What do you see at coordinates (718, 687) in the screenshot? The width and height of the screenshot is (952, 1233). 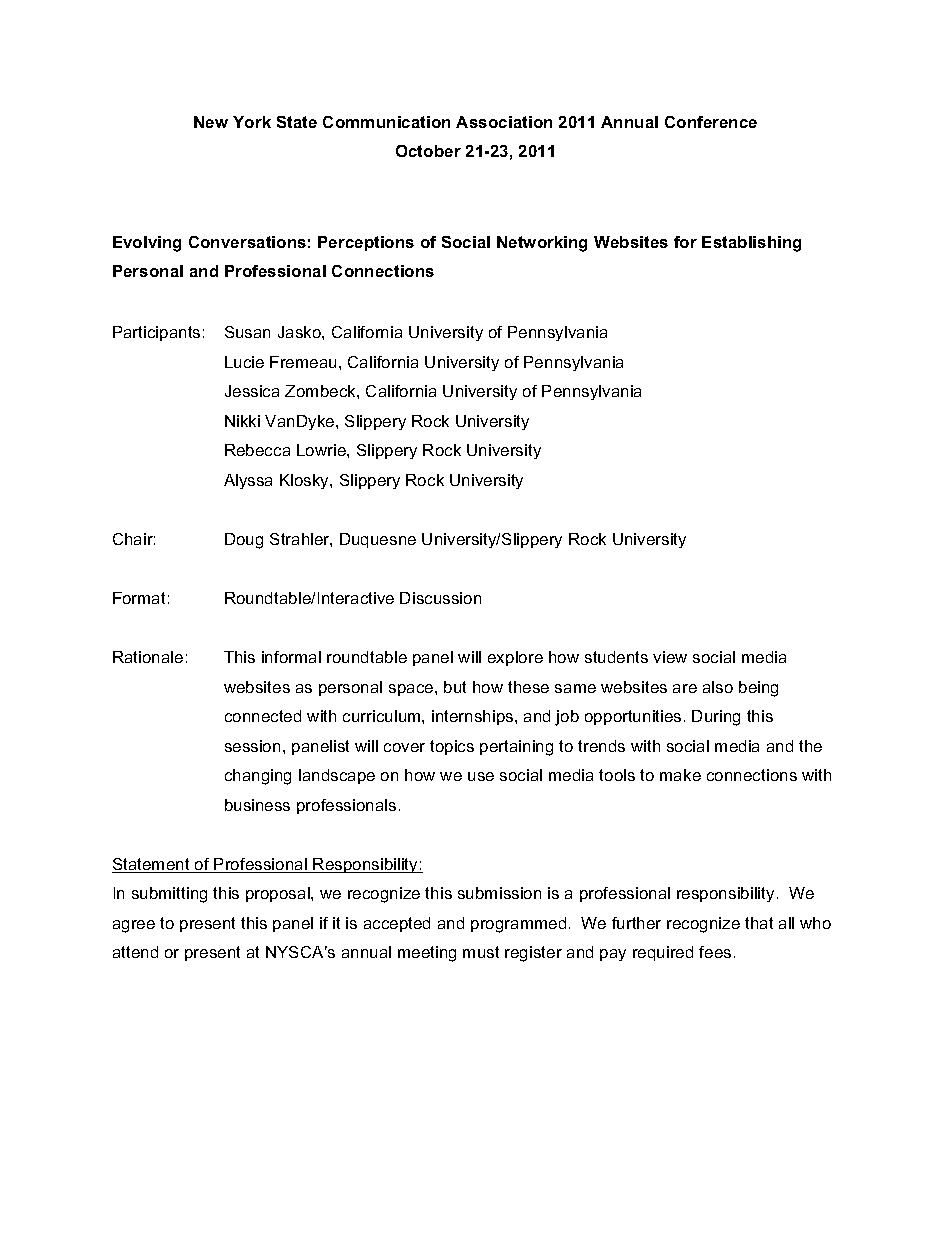 I see `also` at bounding box center [718, 687].
